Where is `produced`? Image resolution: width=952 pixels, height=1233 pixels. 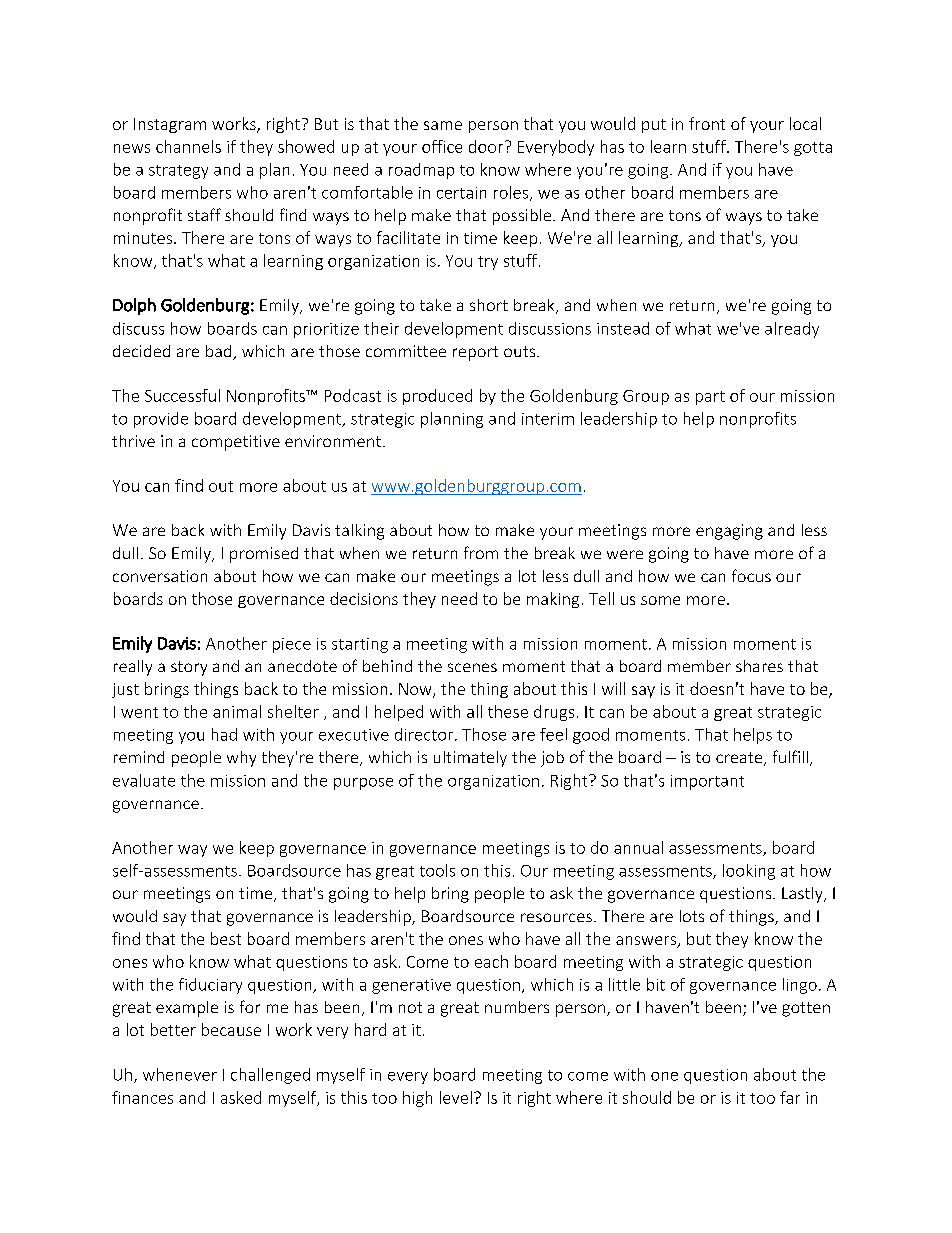
produced is located at coordinates (437, 397).
